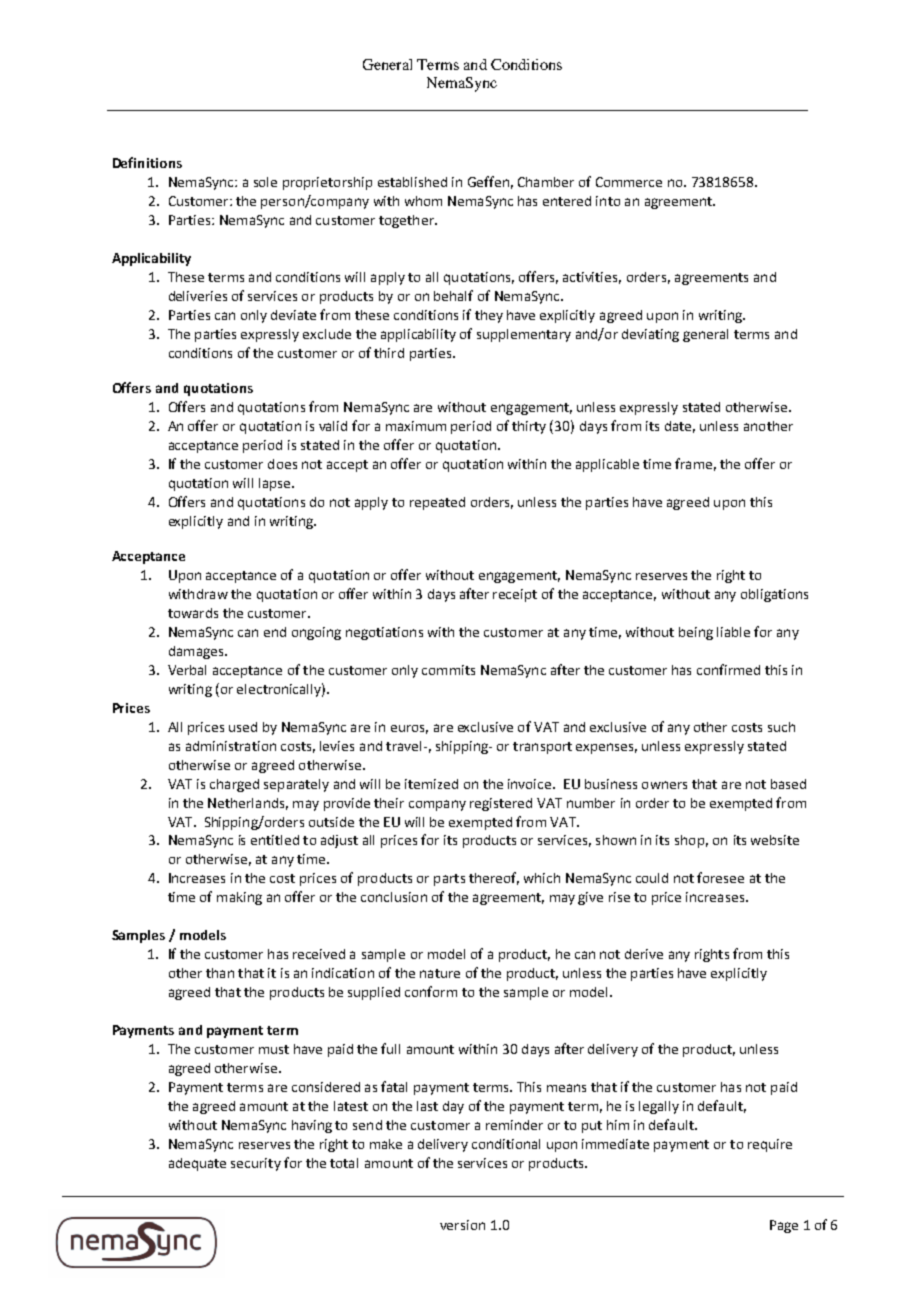  I want to click on Page, so click(784, 1226).
